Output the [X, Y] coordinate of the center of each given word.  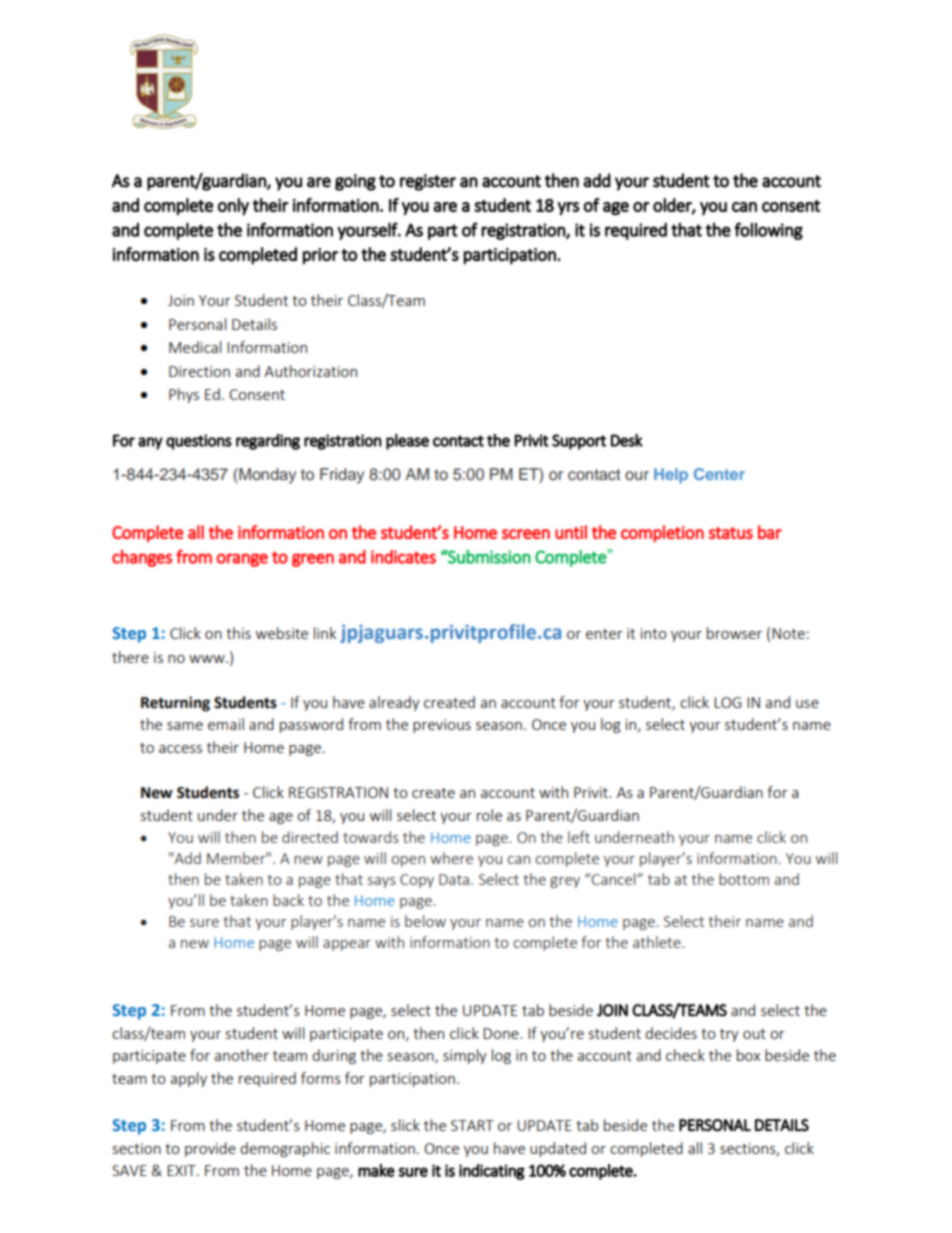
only [233, 206]
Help [671, 476]
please [407, 442]
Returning [175, 704]
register [428, 182]
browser [734, 633]
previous [442, 726]
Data [454, 879]
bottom [744, 879]
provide [210, 1149]
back [288, 900]
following [768, 231]
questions [199, 442]
